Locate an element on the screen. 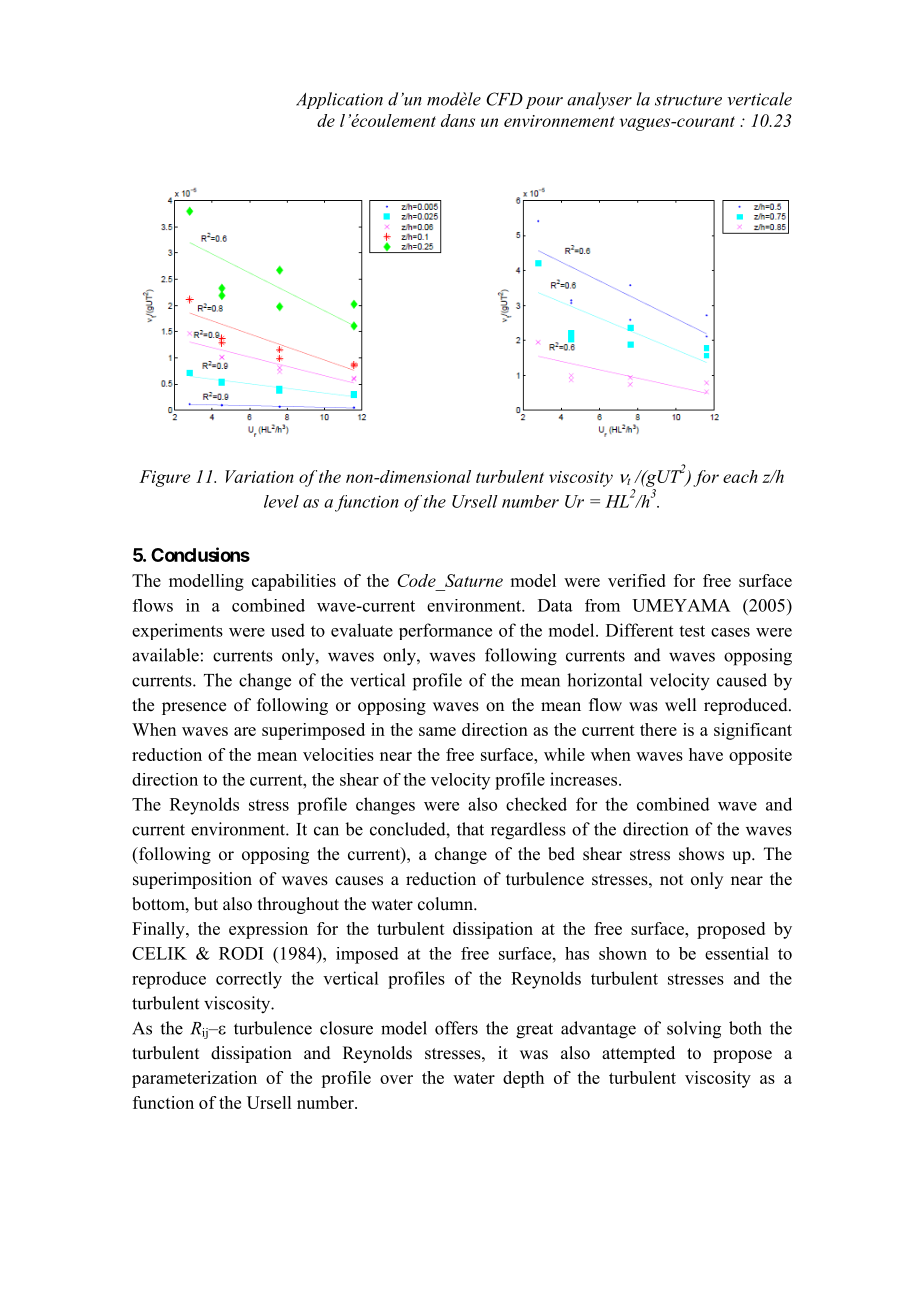  parameterization is located at coordinates (194, 1079).
